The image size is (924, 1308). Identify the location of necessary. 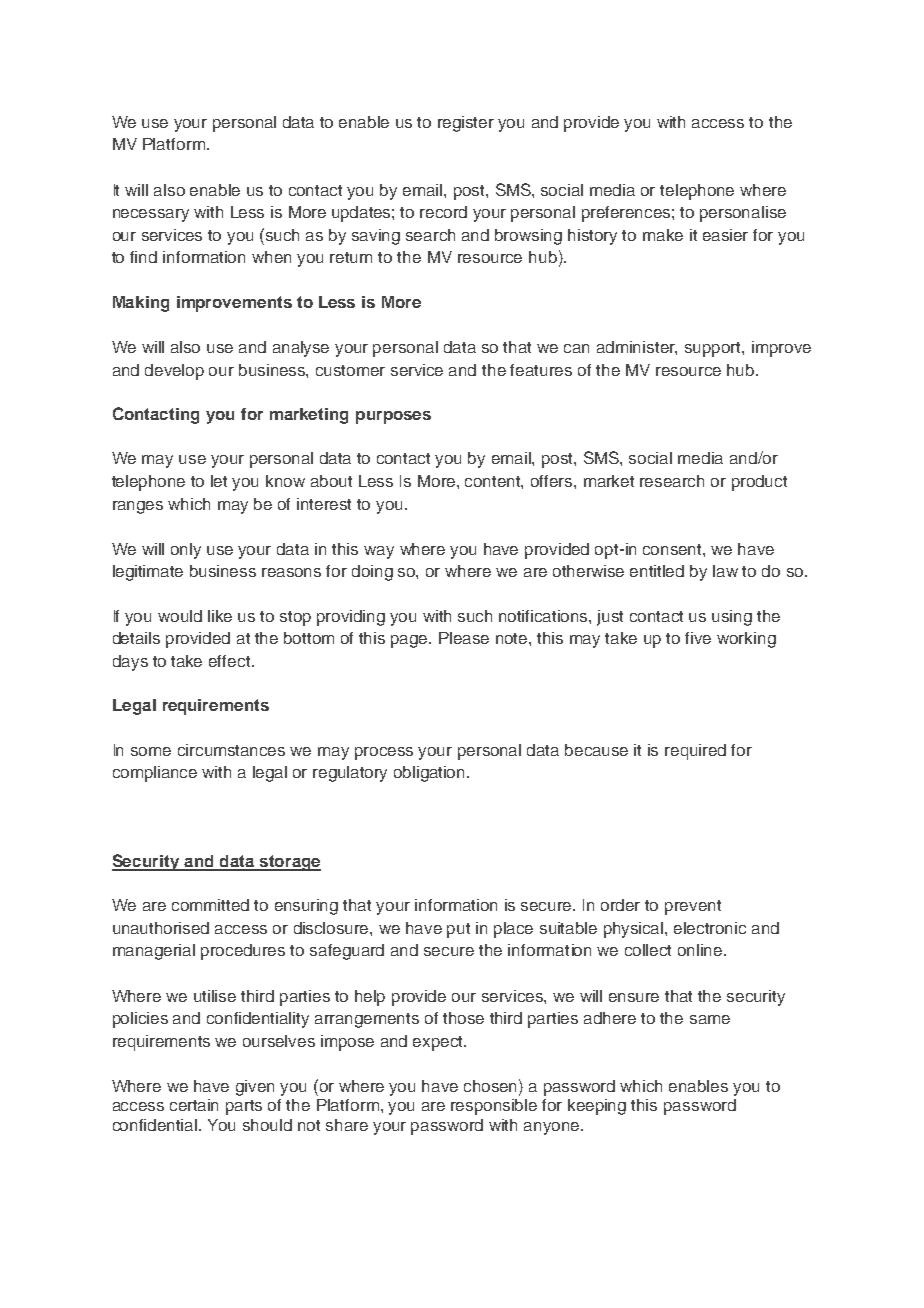
(151, 215).
